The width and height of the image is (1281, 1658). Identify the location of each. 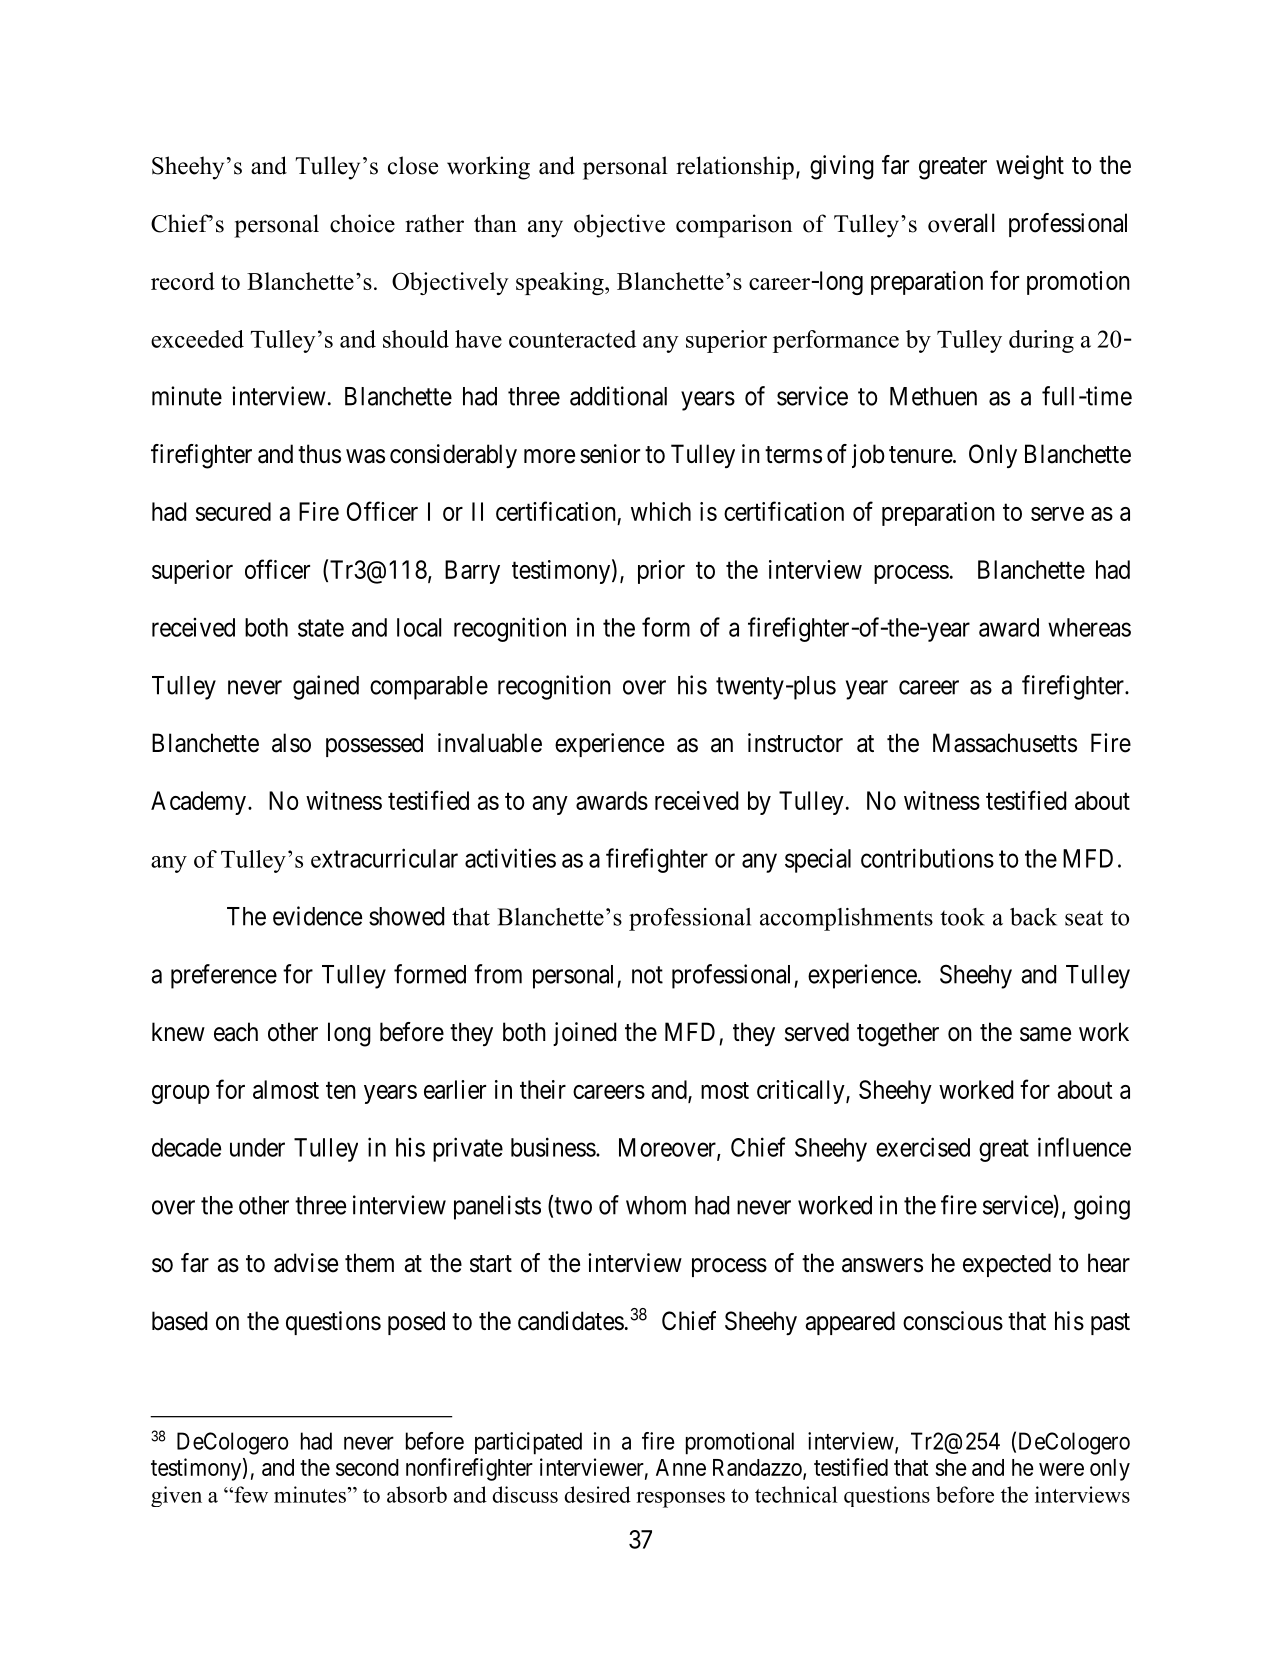
(236, 1032).
